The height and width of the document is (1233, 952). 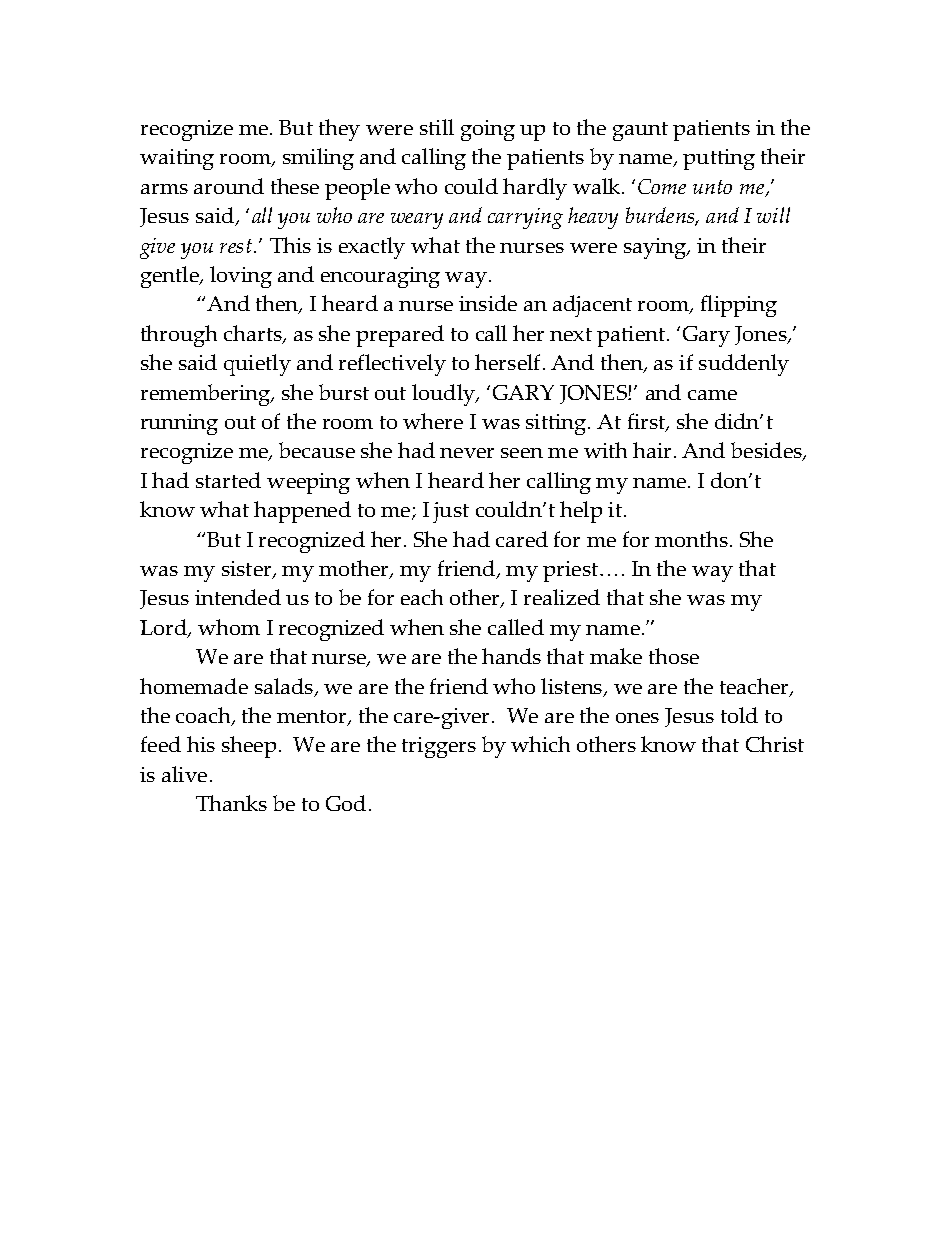 I want to click on whom, so click(x=229, y=627).
